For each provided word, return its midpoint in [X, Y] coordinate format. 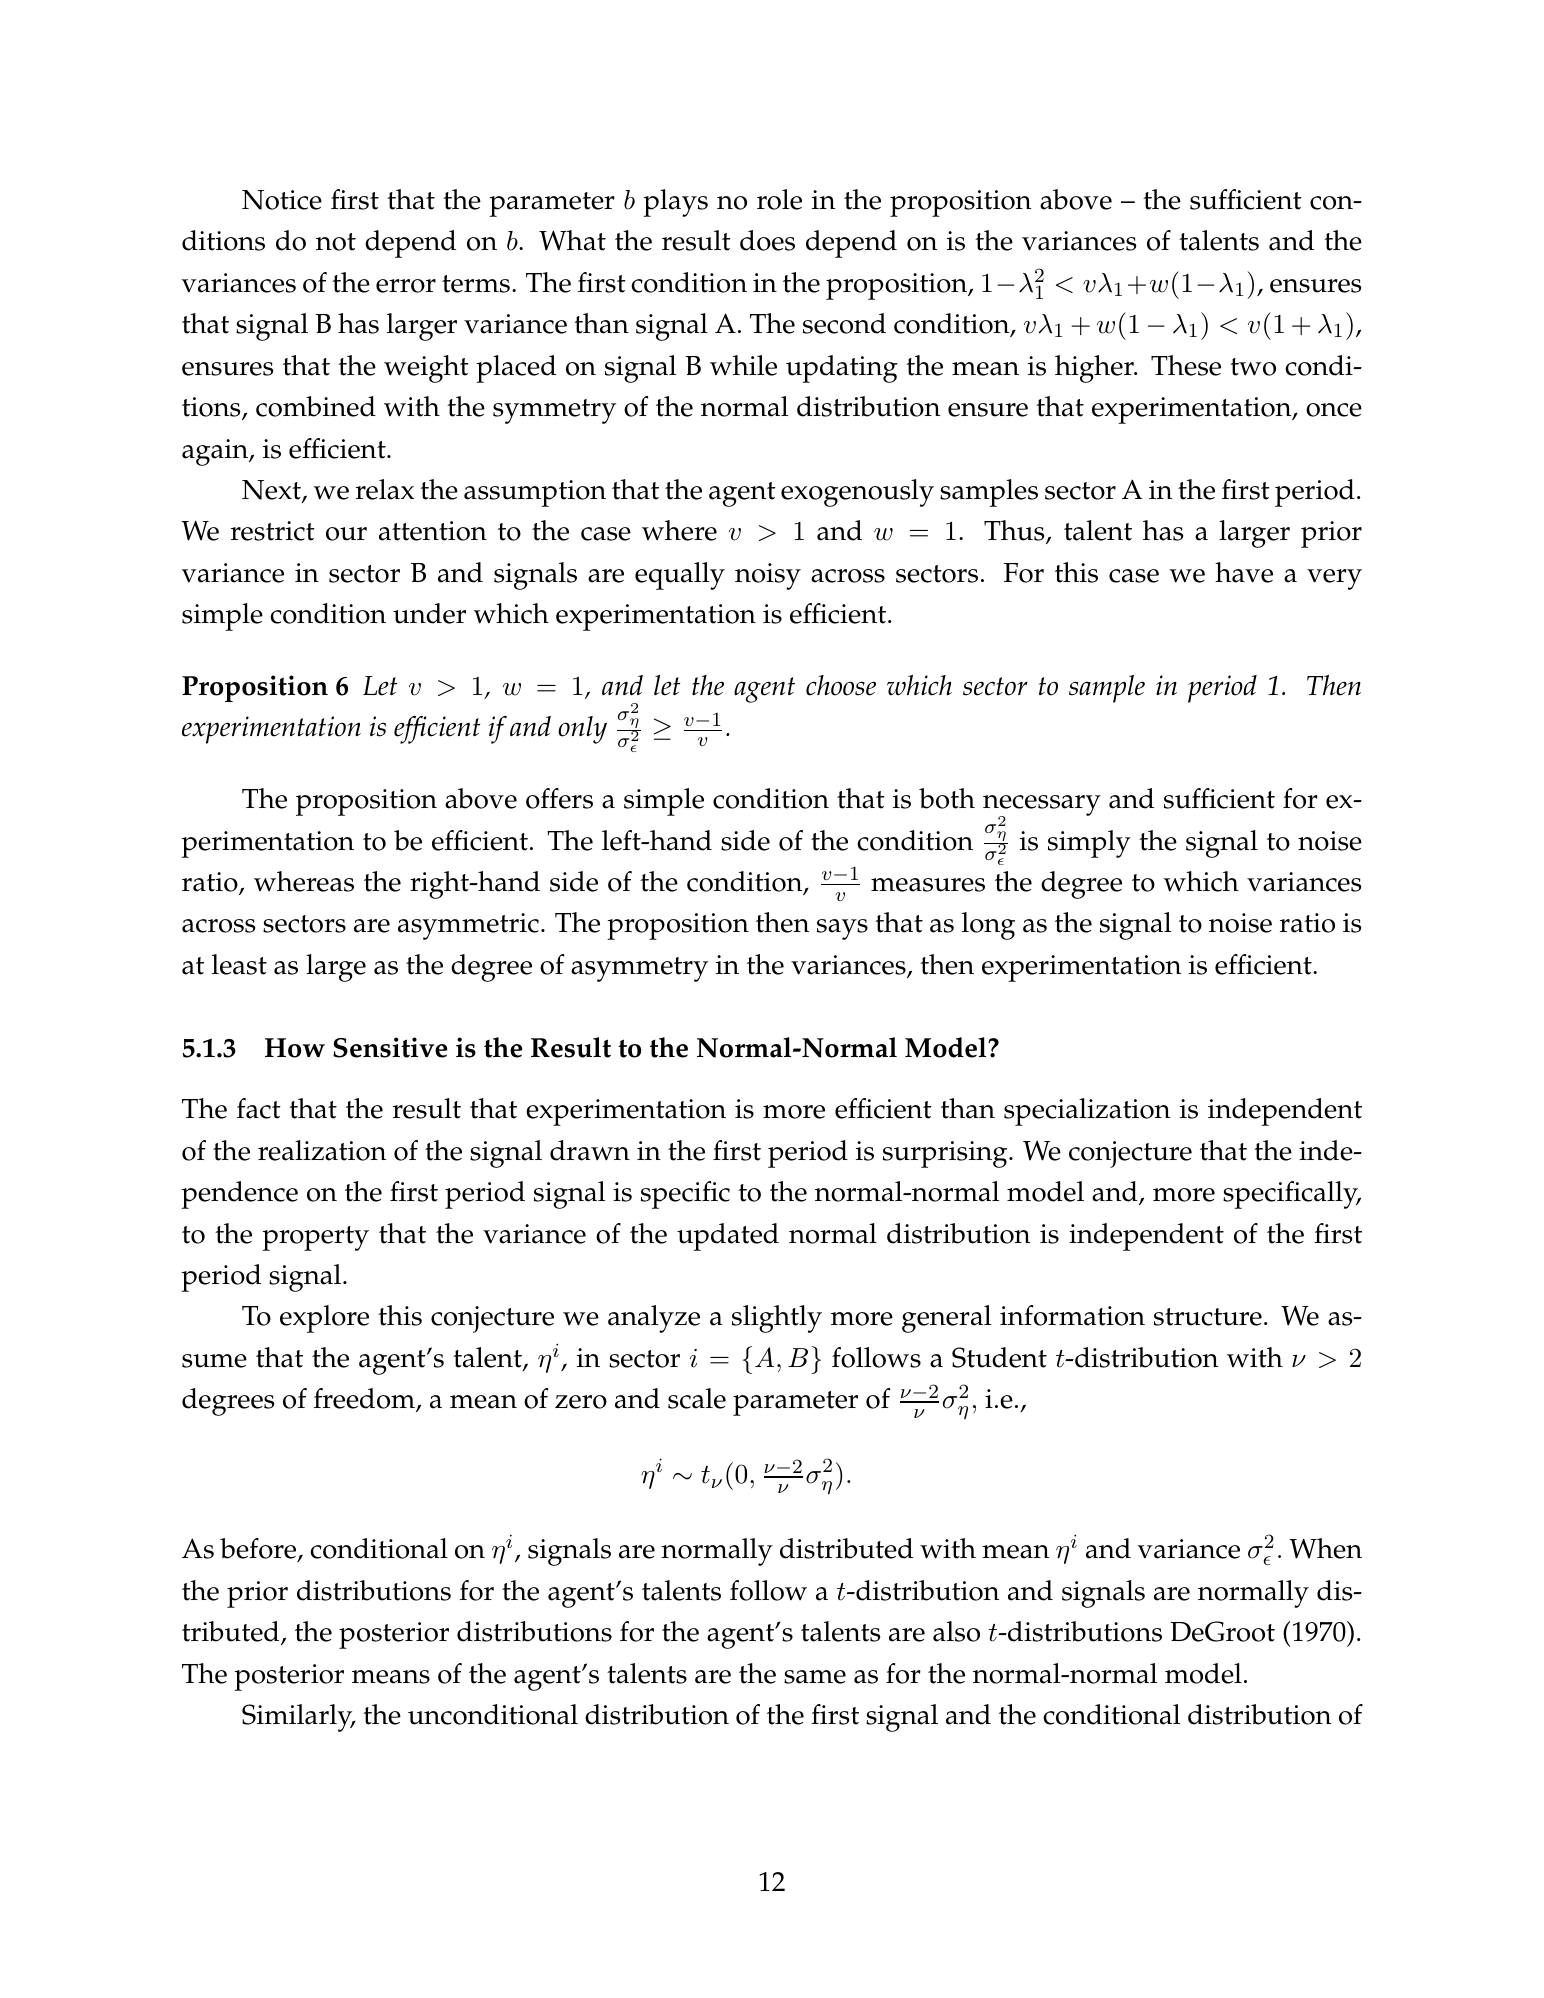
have [1244, 572]
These [1186, 365]
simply [1089, 844]
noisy [768, 576]
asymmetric [468, 926]
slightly [777, 1319]
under [429, 613]
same [815, 1677]
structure [1208, 1317]
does [767, 240]
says [842, 929]
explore [324, 1319]
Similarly [298, 1718]
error [406, 286]
